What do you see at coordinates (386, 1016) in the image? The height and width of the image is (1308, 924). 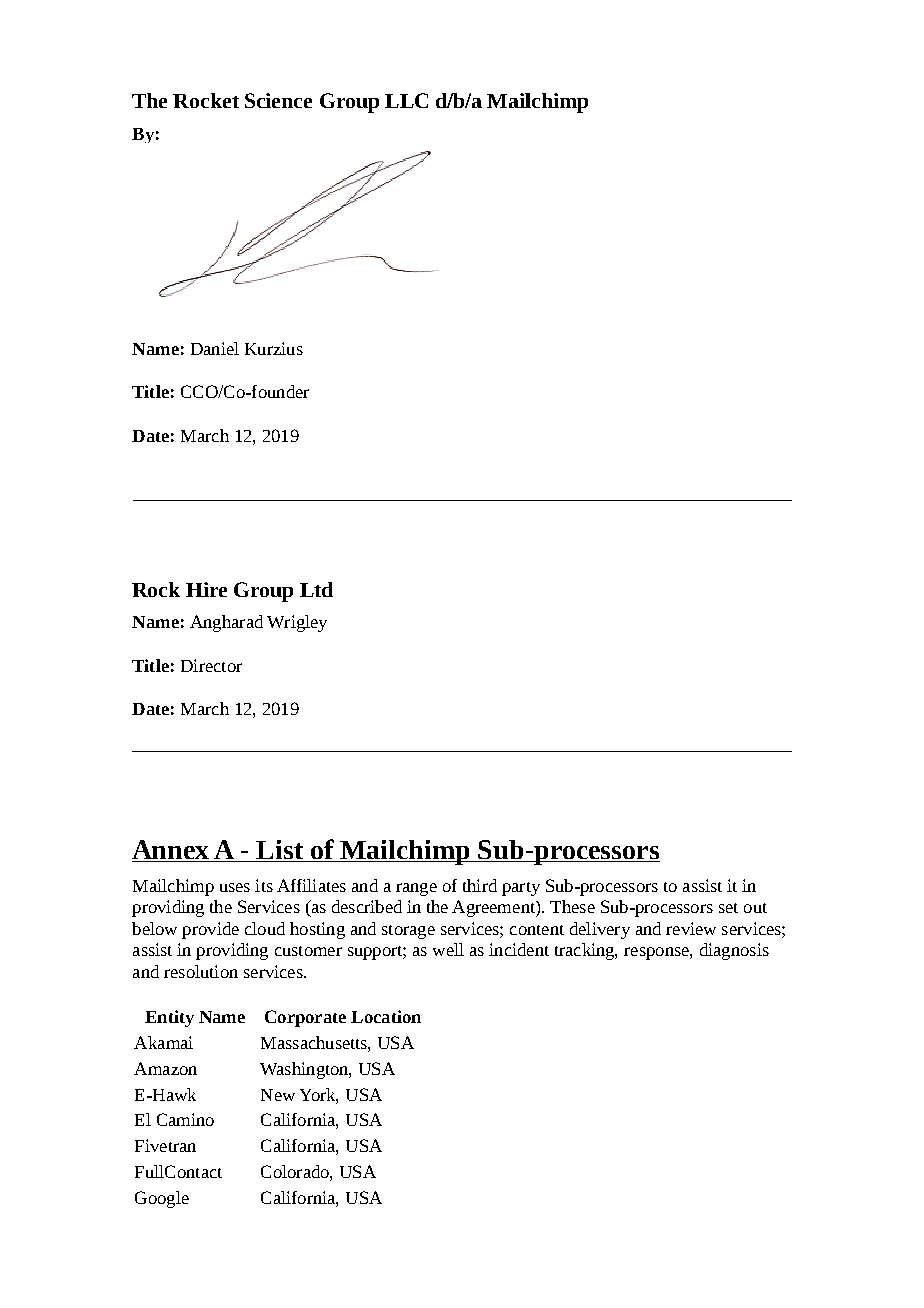 I see `Location` at bounding box center [386, 1016].
